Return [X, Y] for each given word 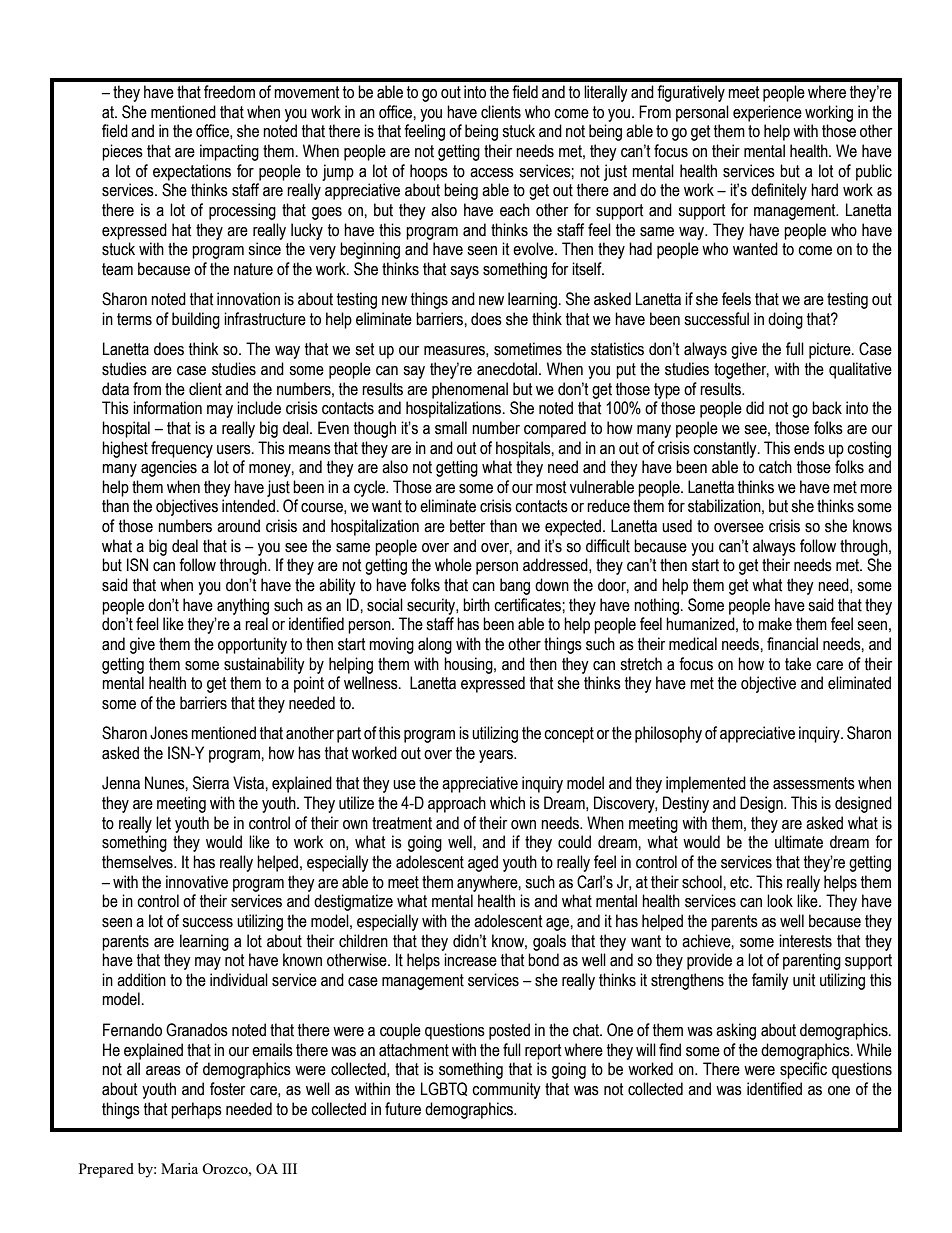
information [167, 408]
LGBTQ [444, 1089]
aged [483, 863]
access [492, 173]
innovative [197, 882]
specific [803, 1070]
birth [476, 605]
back [827, 408]
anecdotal [508, 369]
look [780, 901]
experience [767, 113]
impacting [229, 152]
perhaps [196, 1110]
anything [243, 606]
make [775, 624]
